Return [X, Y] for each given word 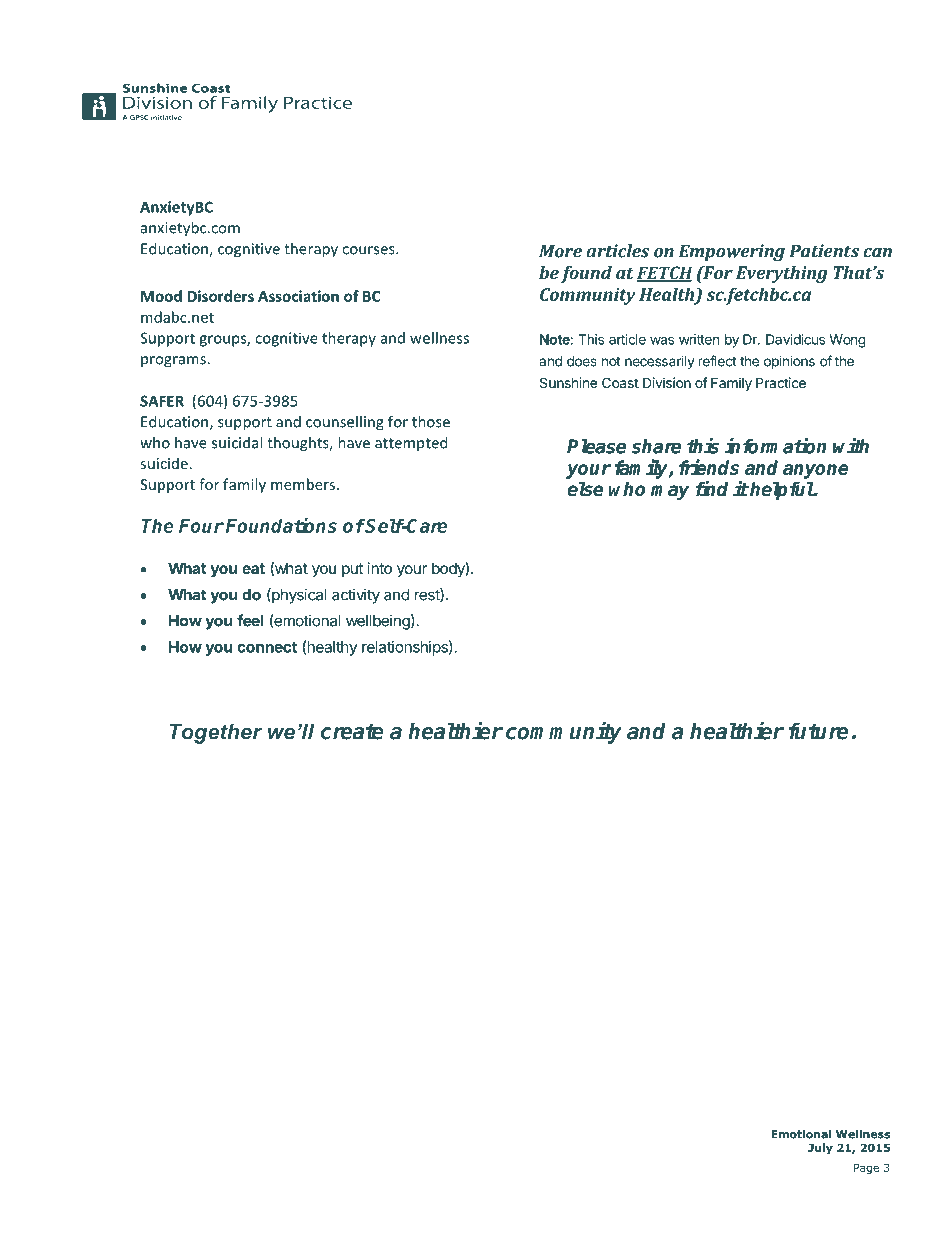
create [352, 732]
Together [216, 733]
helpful [781, 490]
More [560, 251]
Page [866, 1169]
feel [250, 620]
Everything [782, 274]
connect [267, 647]
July [820, 1148]
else [585, 489]
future [818, 731]
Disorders [221, 296]
